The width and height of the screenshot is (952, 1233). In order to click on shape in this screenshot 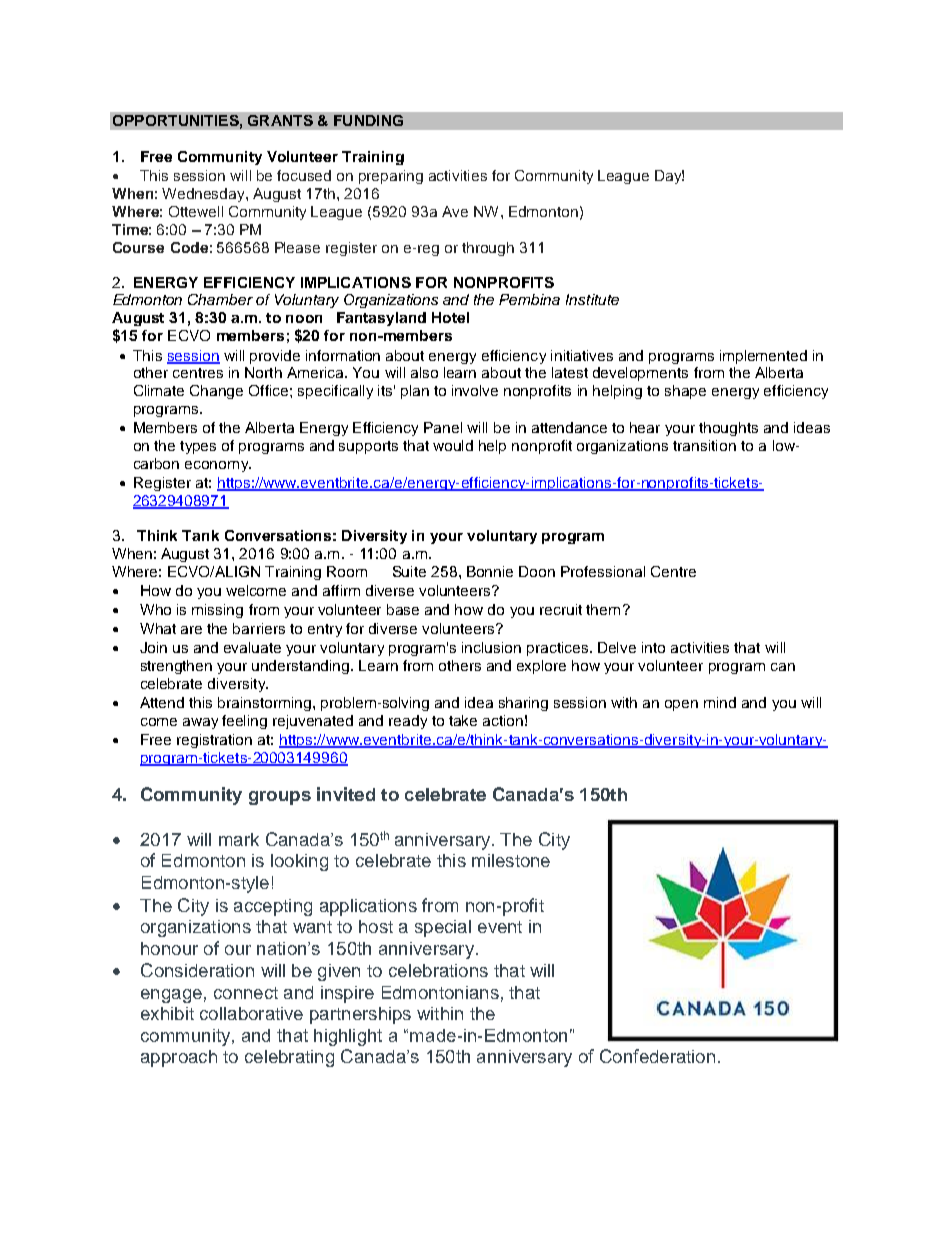, I will do `click(685, 392)`.
